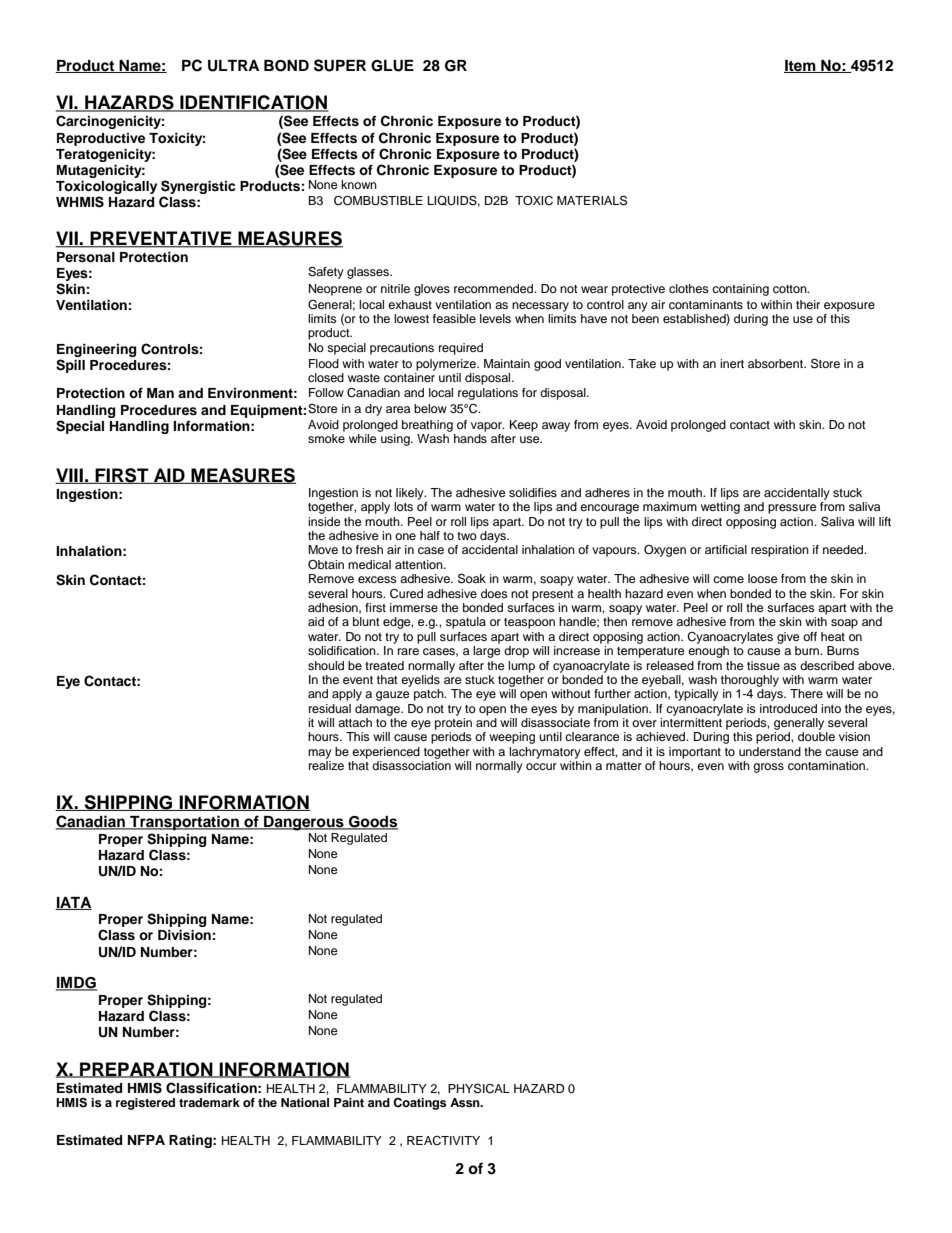  Describe the element at coordinates (392, 66) in the document. I see `GLUE` at that location.
